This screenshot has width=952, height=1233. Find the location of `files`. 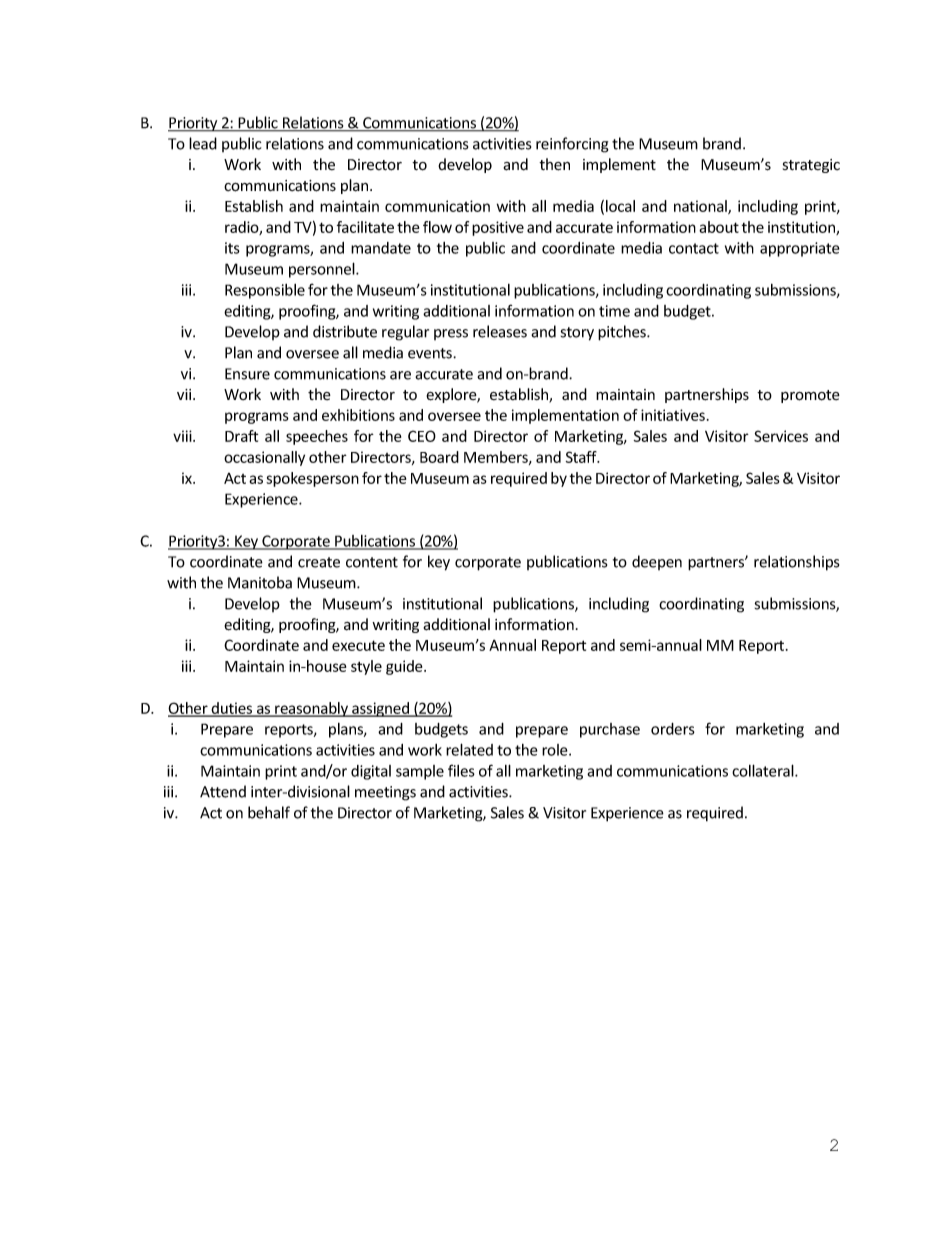

files is located at coordinates (461, 770).
